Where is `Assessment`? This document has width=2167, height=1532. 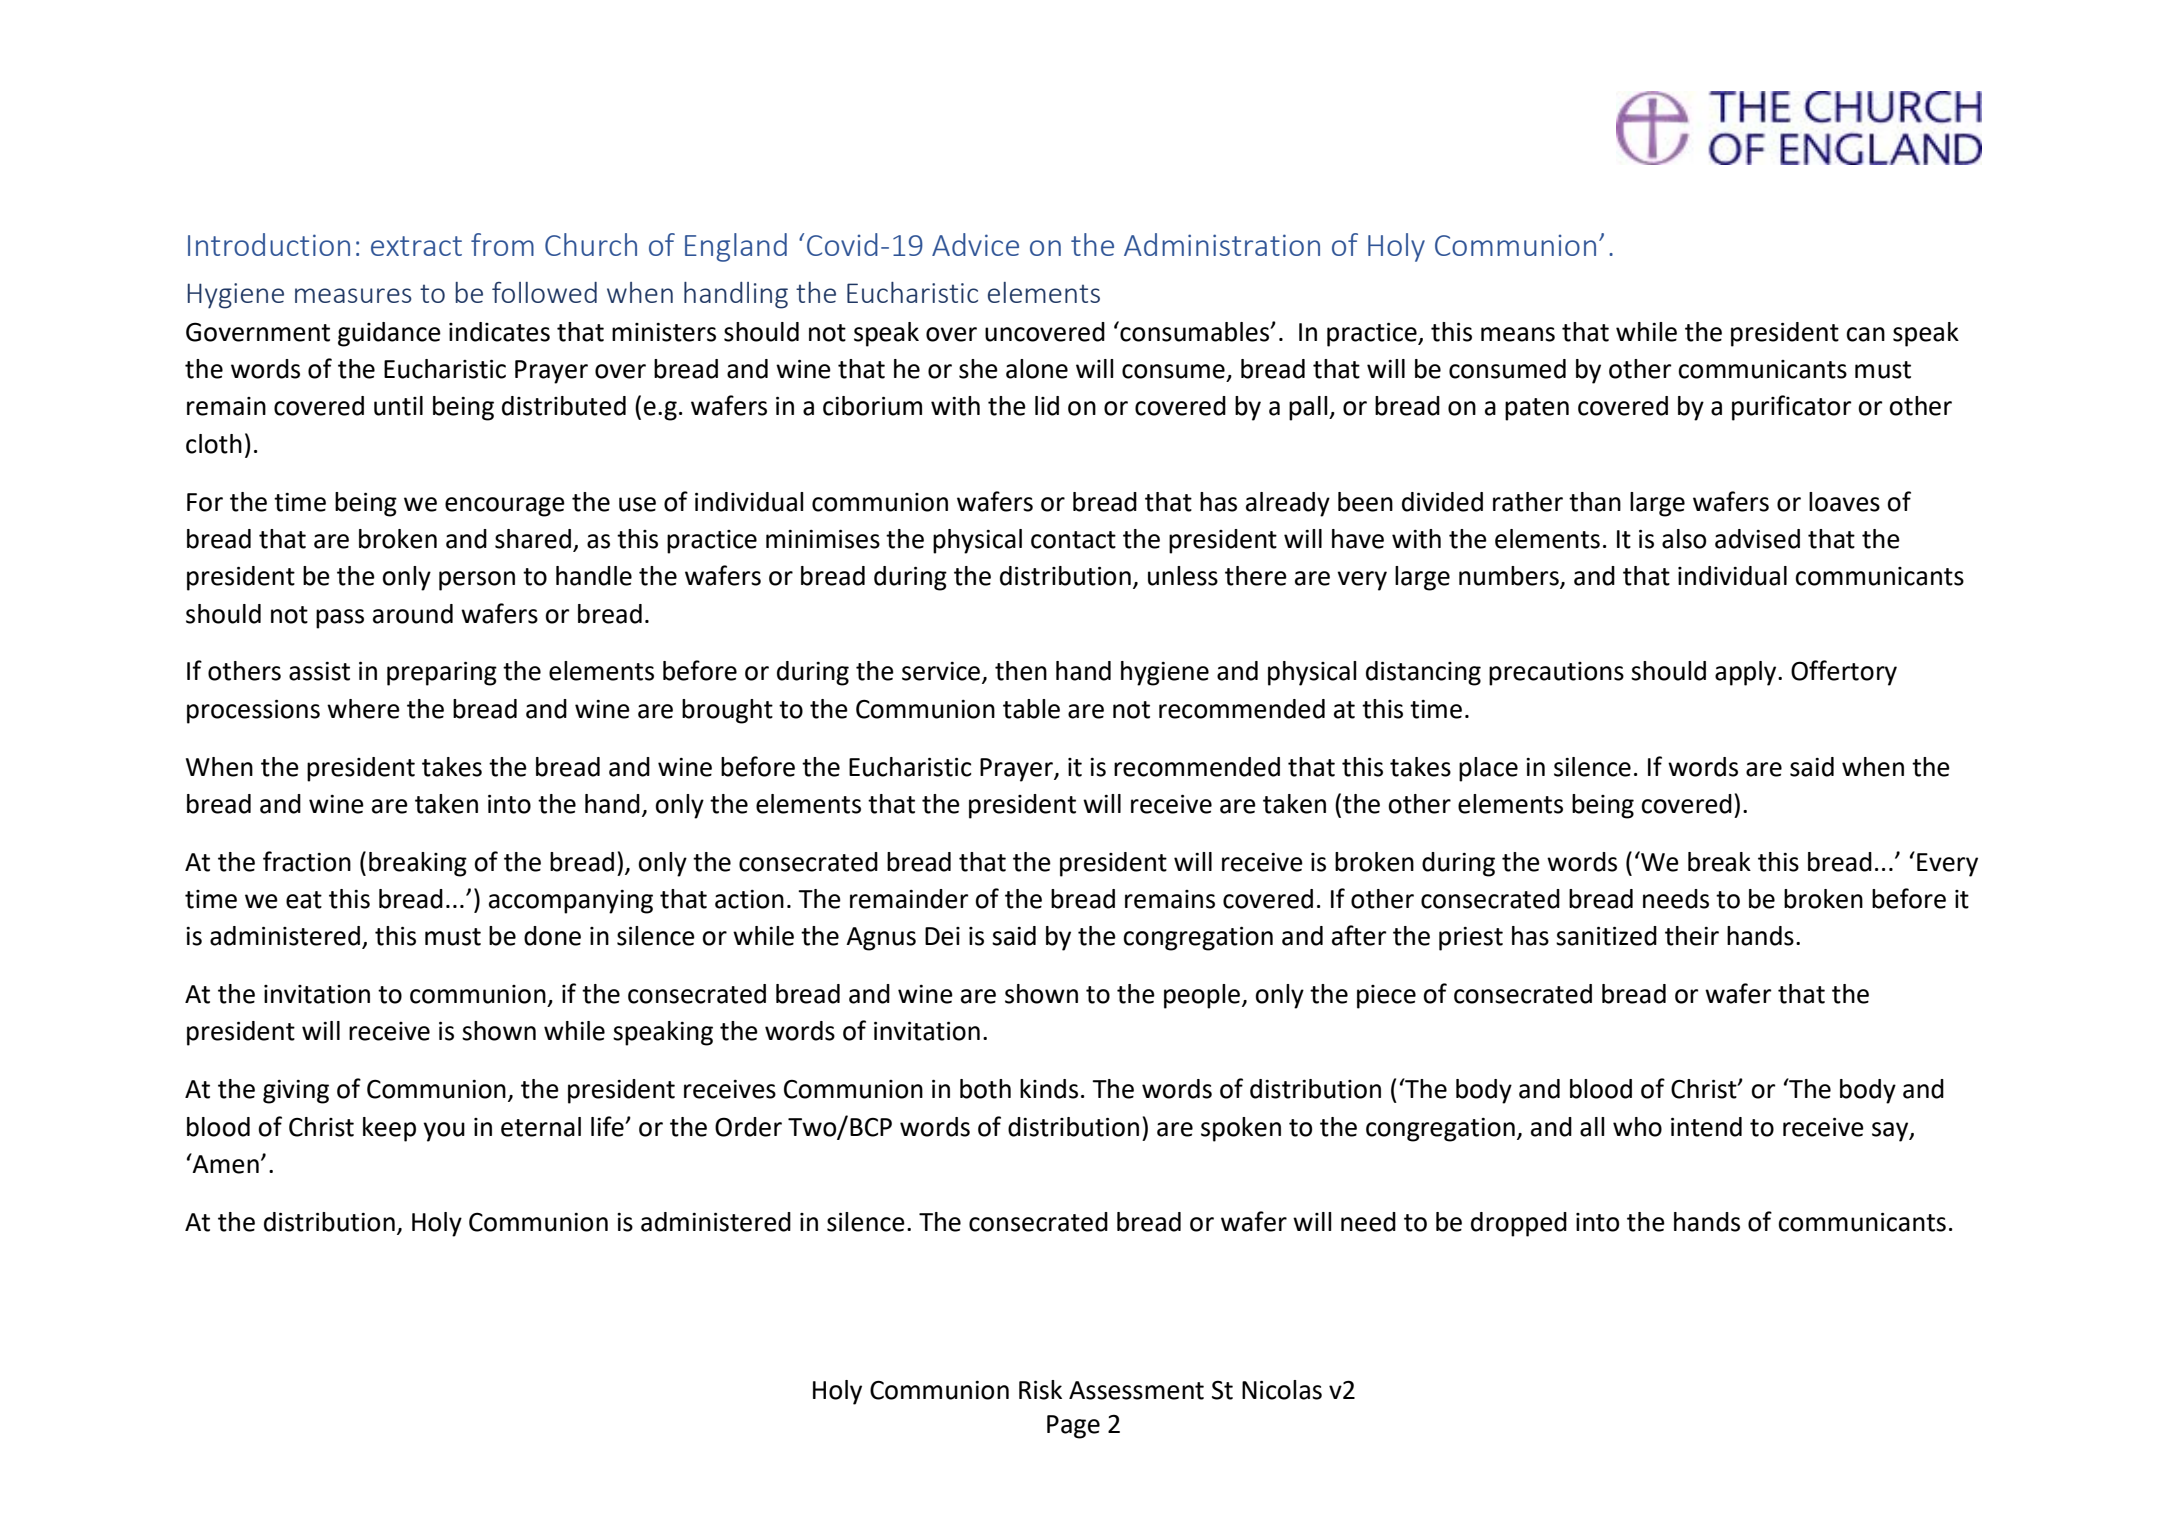
Assessment is located at coordinates (1136, 1390).
